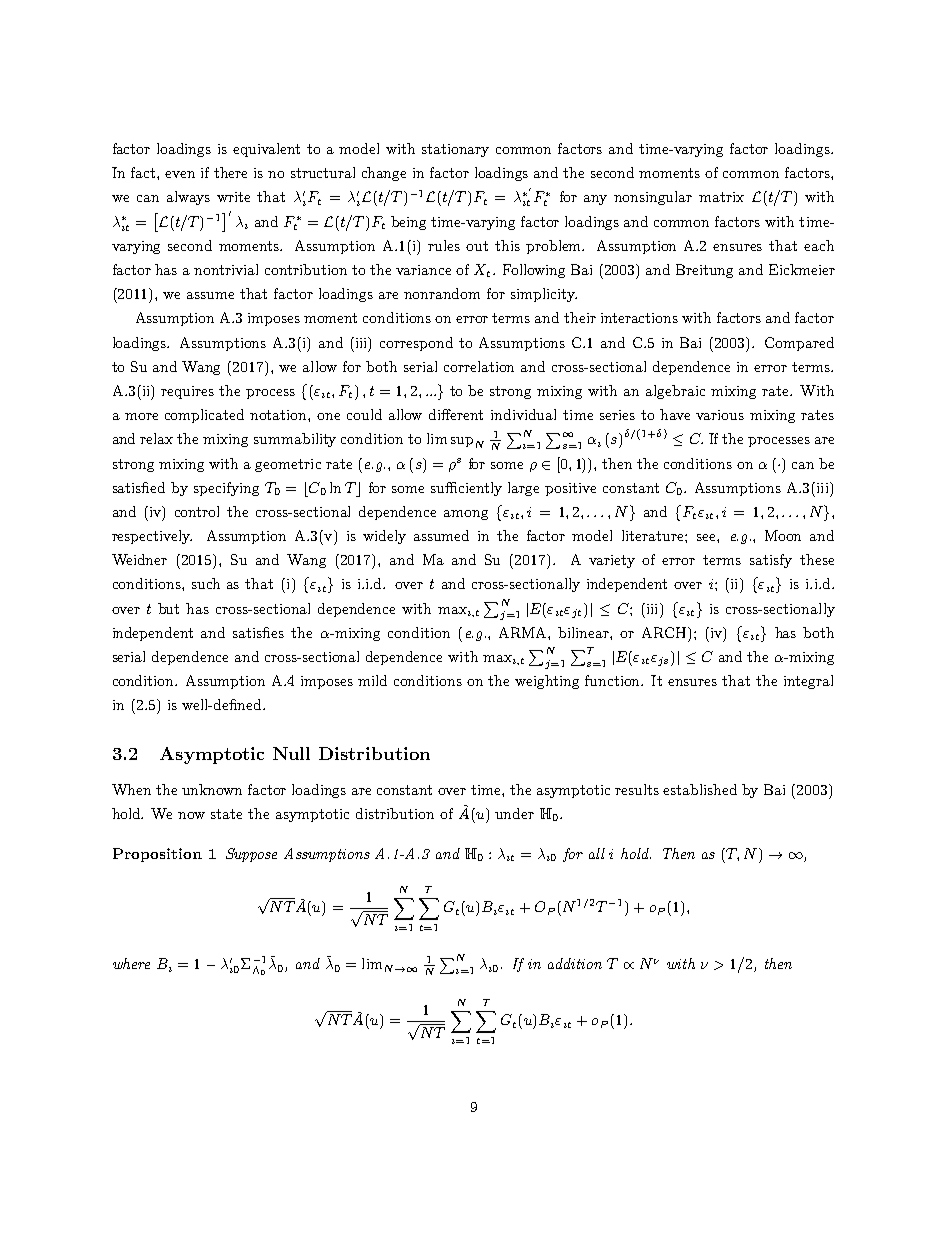  I want to click on addition, so click(575, 963).
